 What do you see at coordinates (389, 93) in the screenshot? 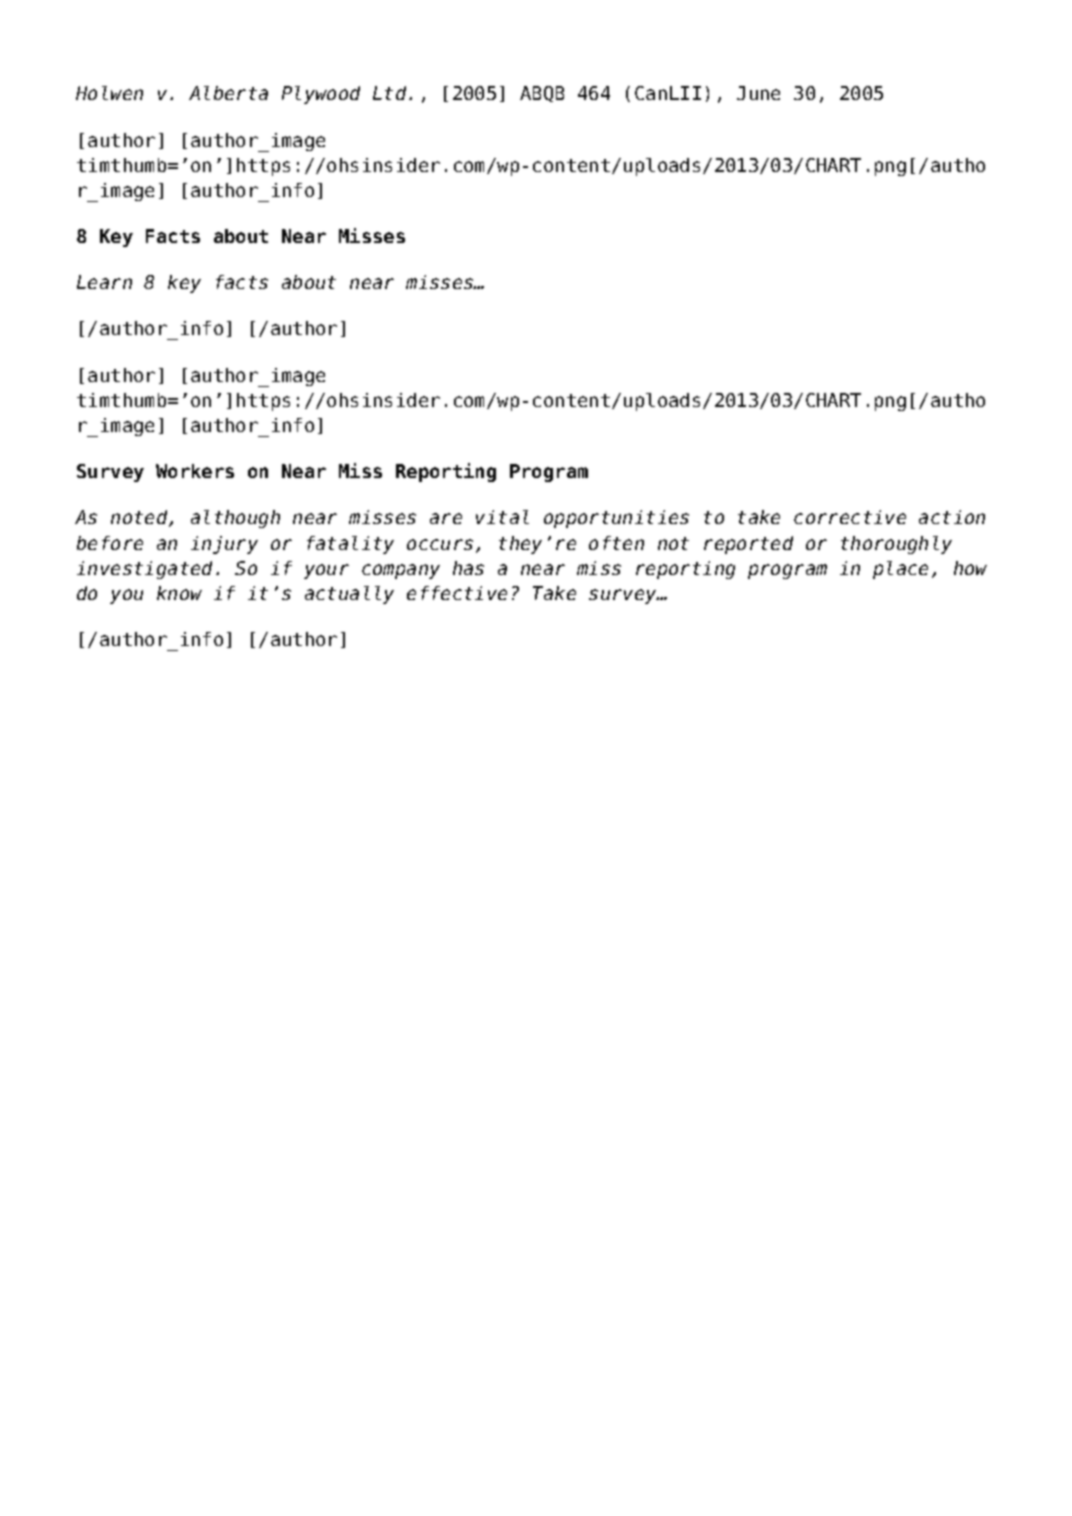
I see `Ltd` at bounding box center [389, 93].
